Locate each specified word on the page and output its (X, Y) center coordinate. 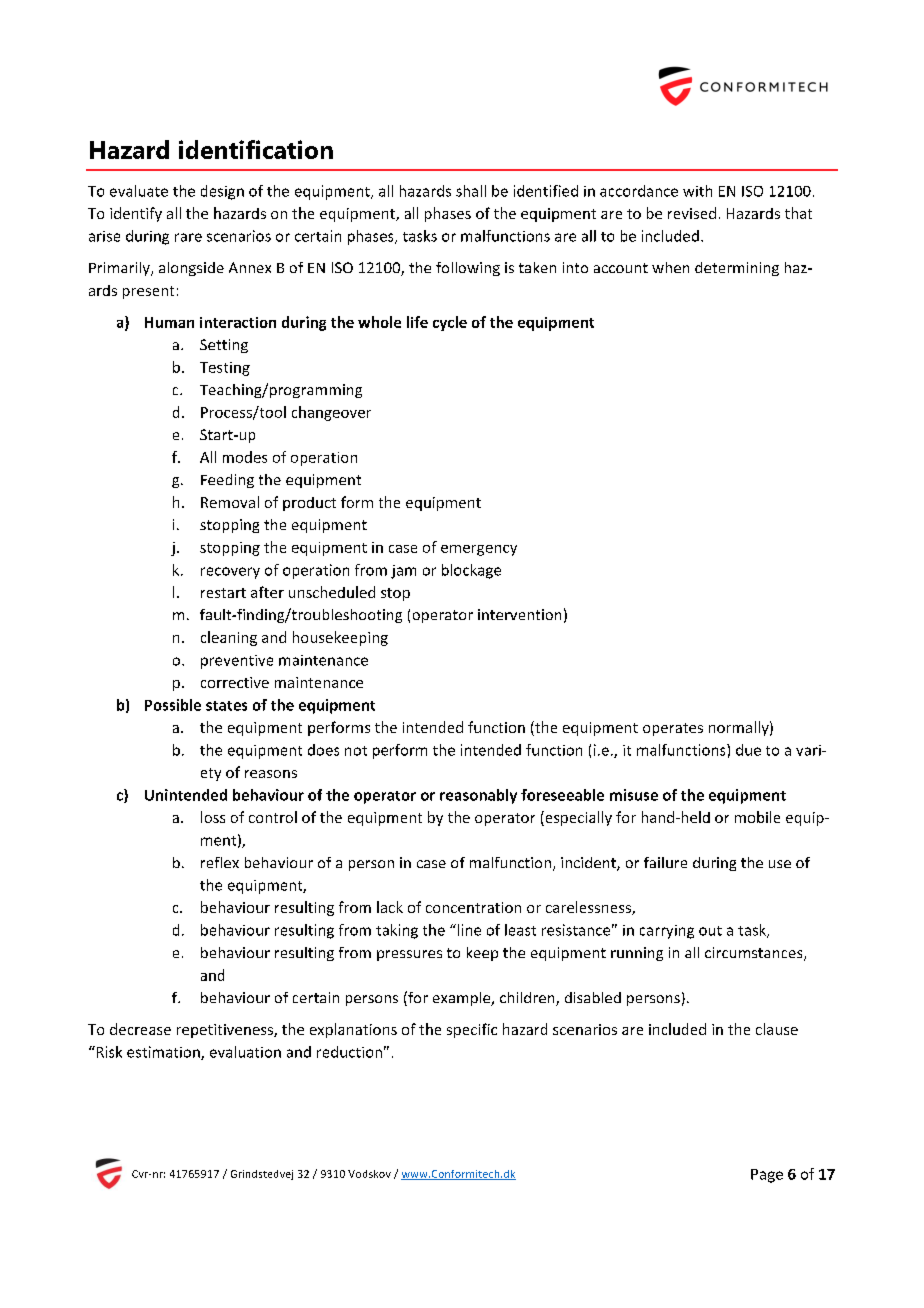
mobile (757, 817)
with (697, 191)
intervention (519, 614)
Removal (230, 502)
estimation (164, 1053)
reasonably (478, 796)
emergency (479, 550)
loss (213, 817)
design (222, 192)
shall (471, 191)
